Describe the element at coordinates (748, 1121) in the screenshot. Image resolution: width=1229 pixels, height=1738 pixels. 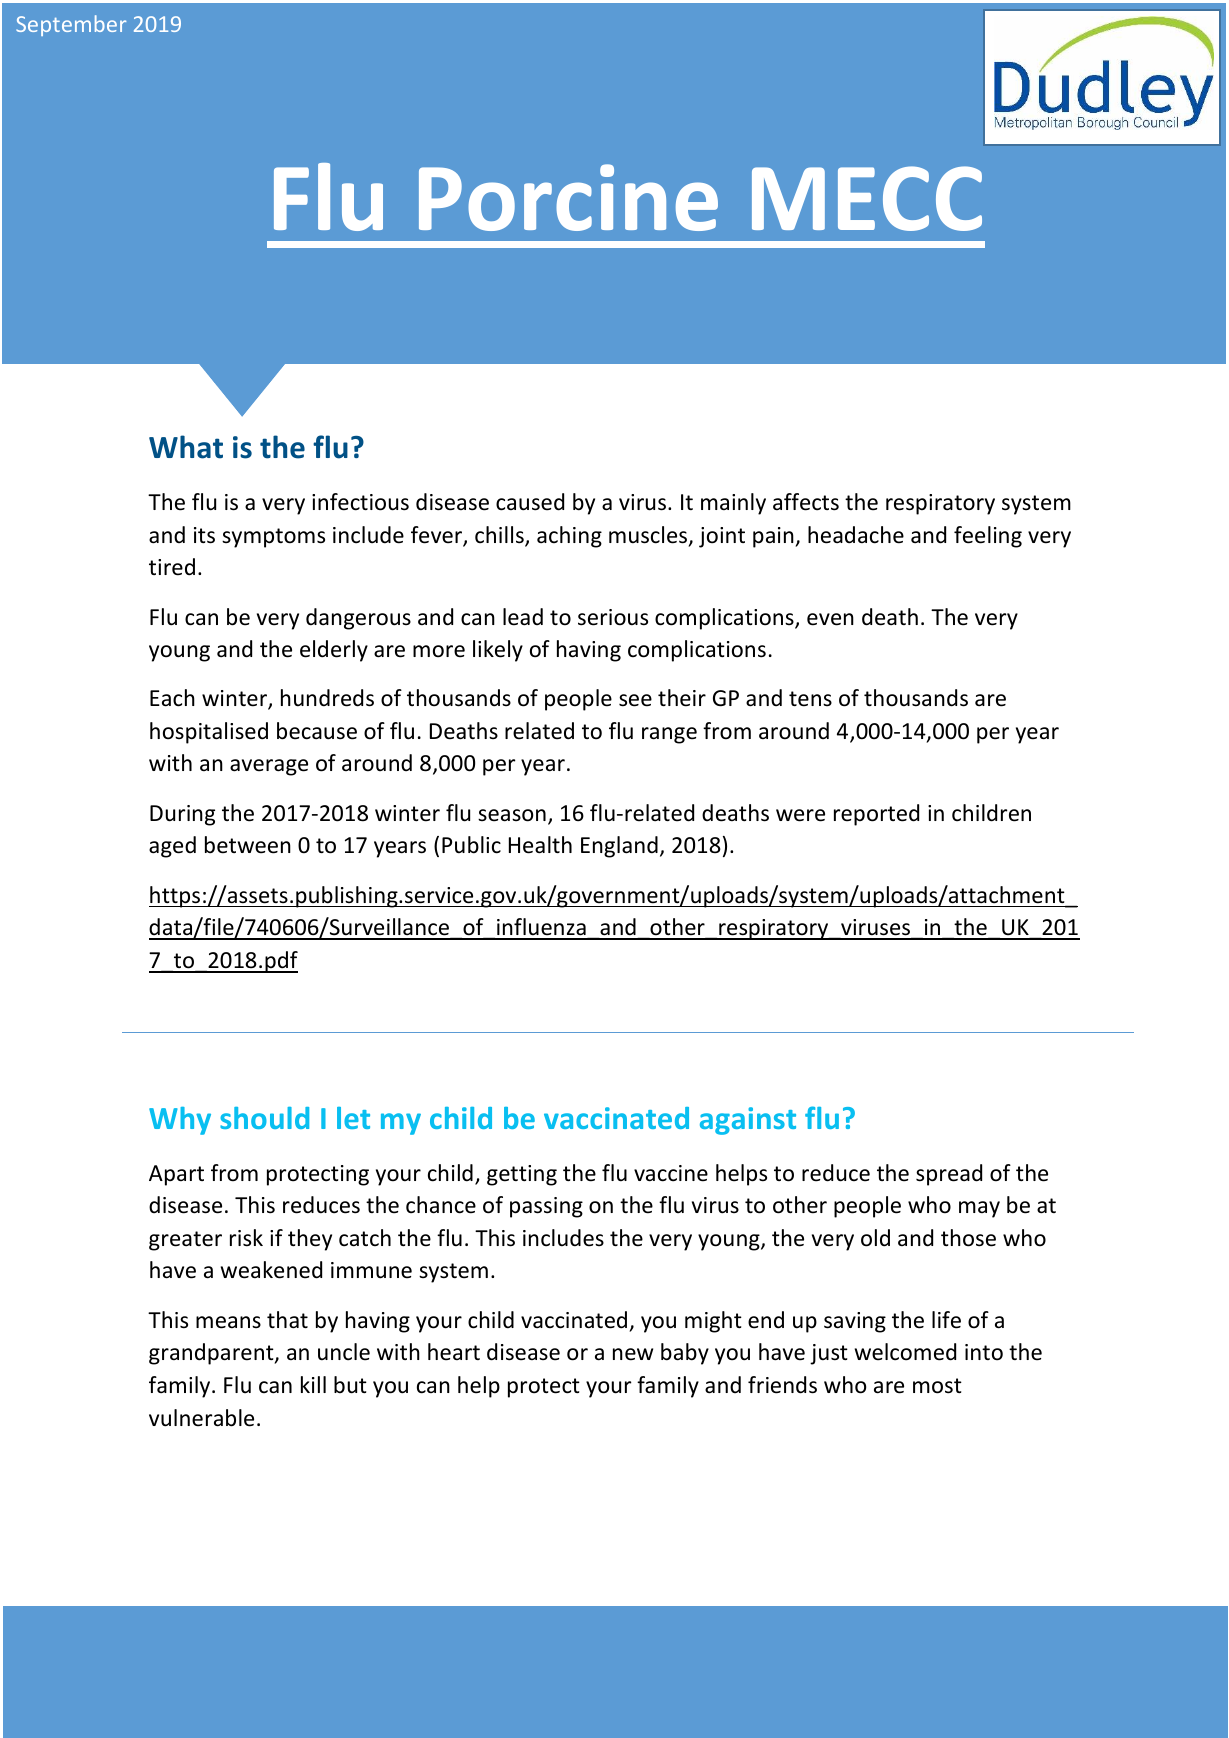
I see `against` at that location.
